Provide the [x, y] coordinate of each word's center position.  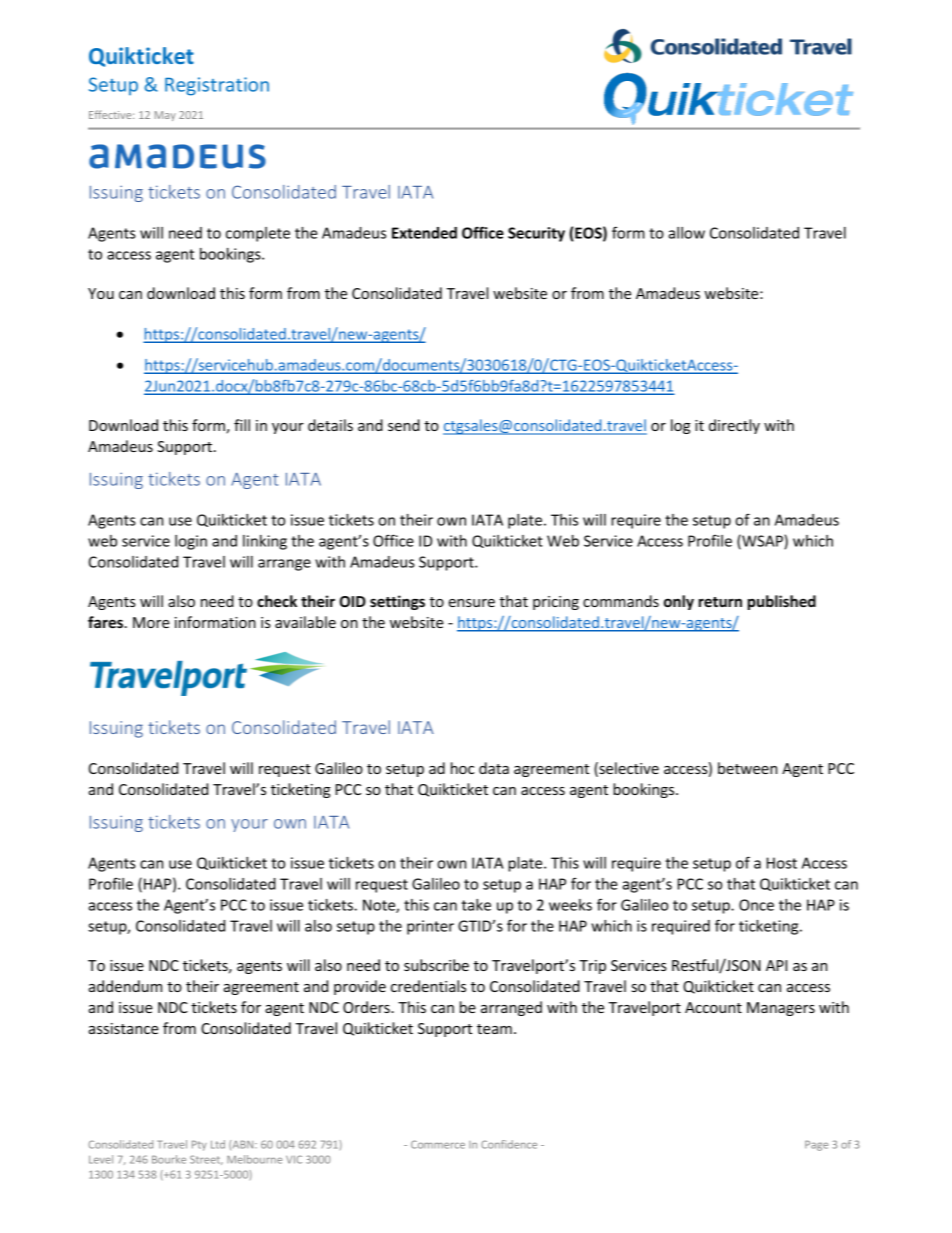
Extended [424, 233]
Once [756, 905]
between [747, 768]
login [191, 542]
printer [430, 927]
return [720, 602]
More [151, 622]
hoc [462, 768]
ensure [471, 603]
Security [536, 234]
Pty [199, 1145]
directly [734, 426]
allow [686, 233]
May [165, 116]
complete [258, 234]
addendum [125, 986]
